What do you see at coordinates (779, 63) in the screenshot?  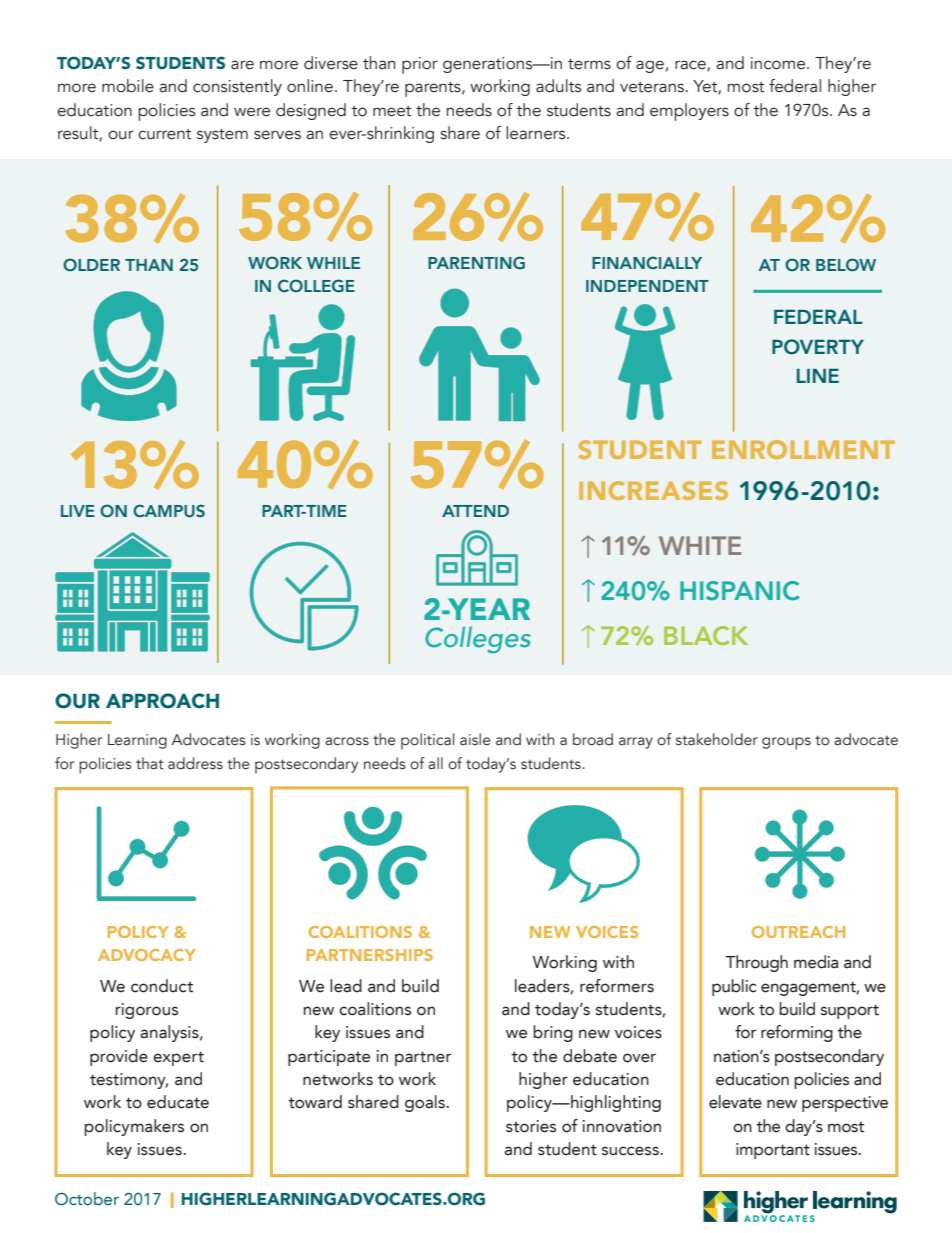 I see `income` at bounding box center [779, 63].
